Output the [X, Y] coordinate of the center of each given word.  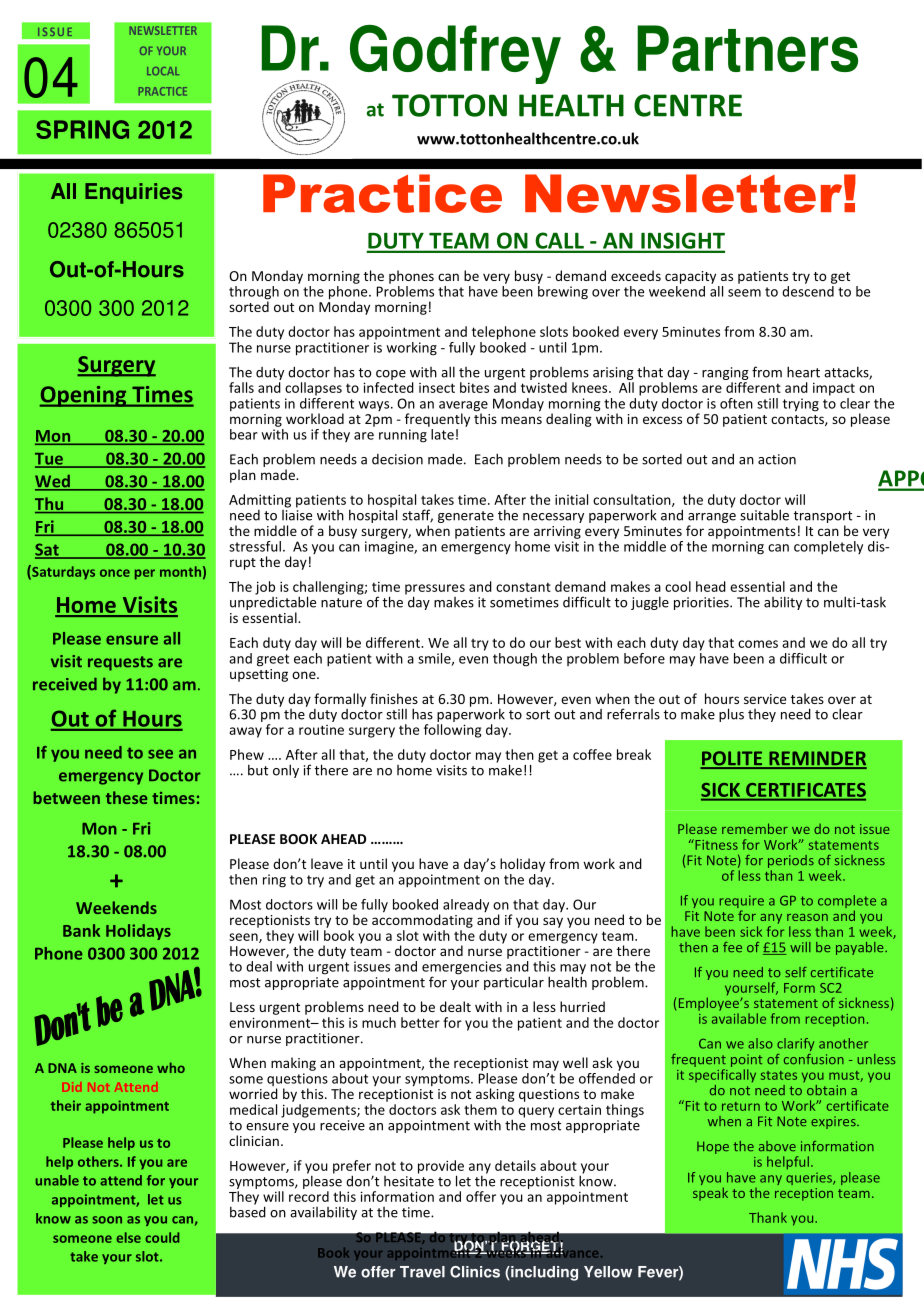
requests [120, 663]
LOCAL [163, 71]
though [515, 660]
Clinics [475, 1272]
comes [758, 644]
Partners [747, 48]
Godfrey [455, 54]
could [162, 1237]
